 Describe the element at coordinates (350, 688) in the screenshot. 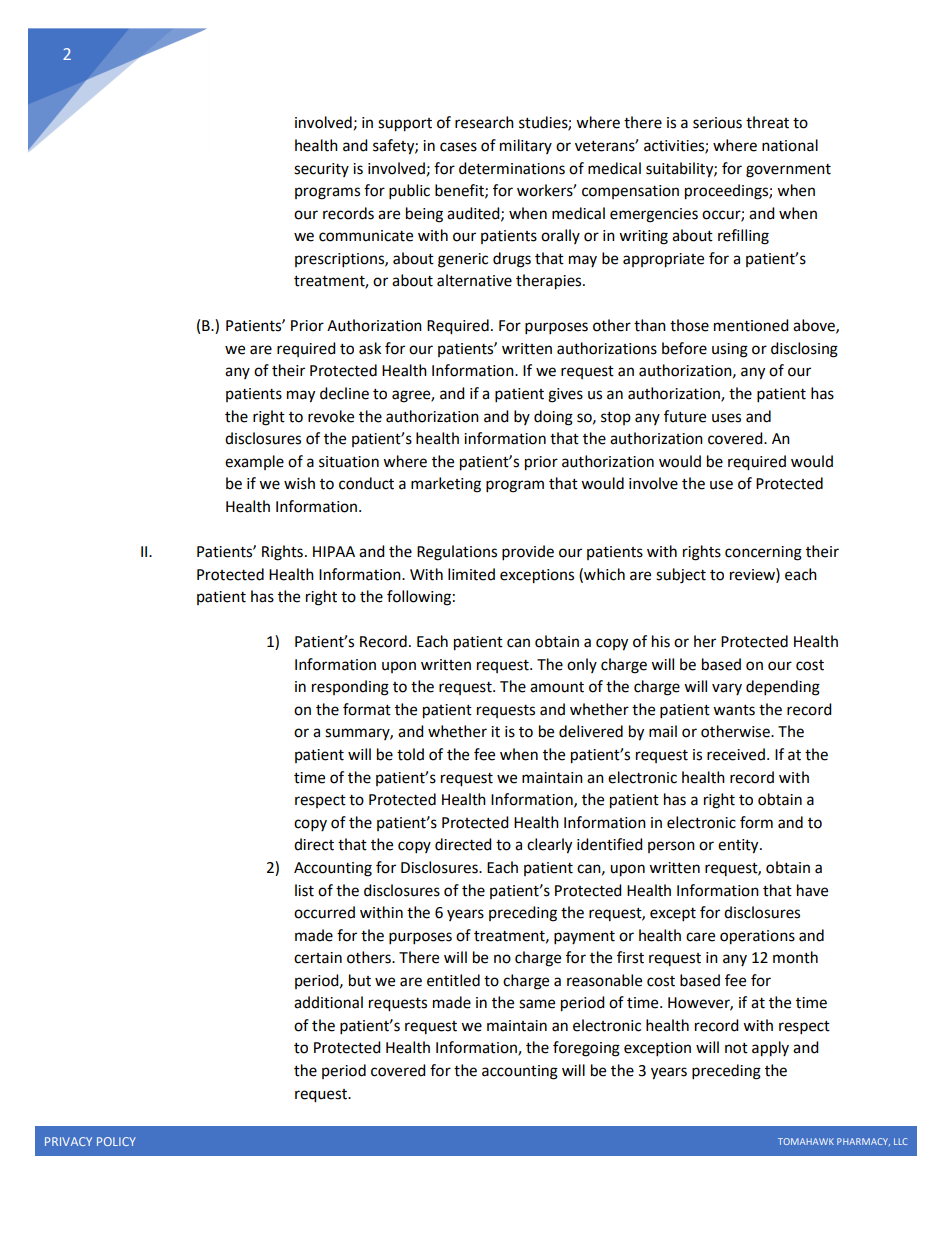

I see `responding` at that location.
